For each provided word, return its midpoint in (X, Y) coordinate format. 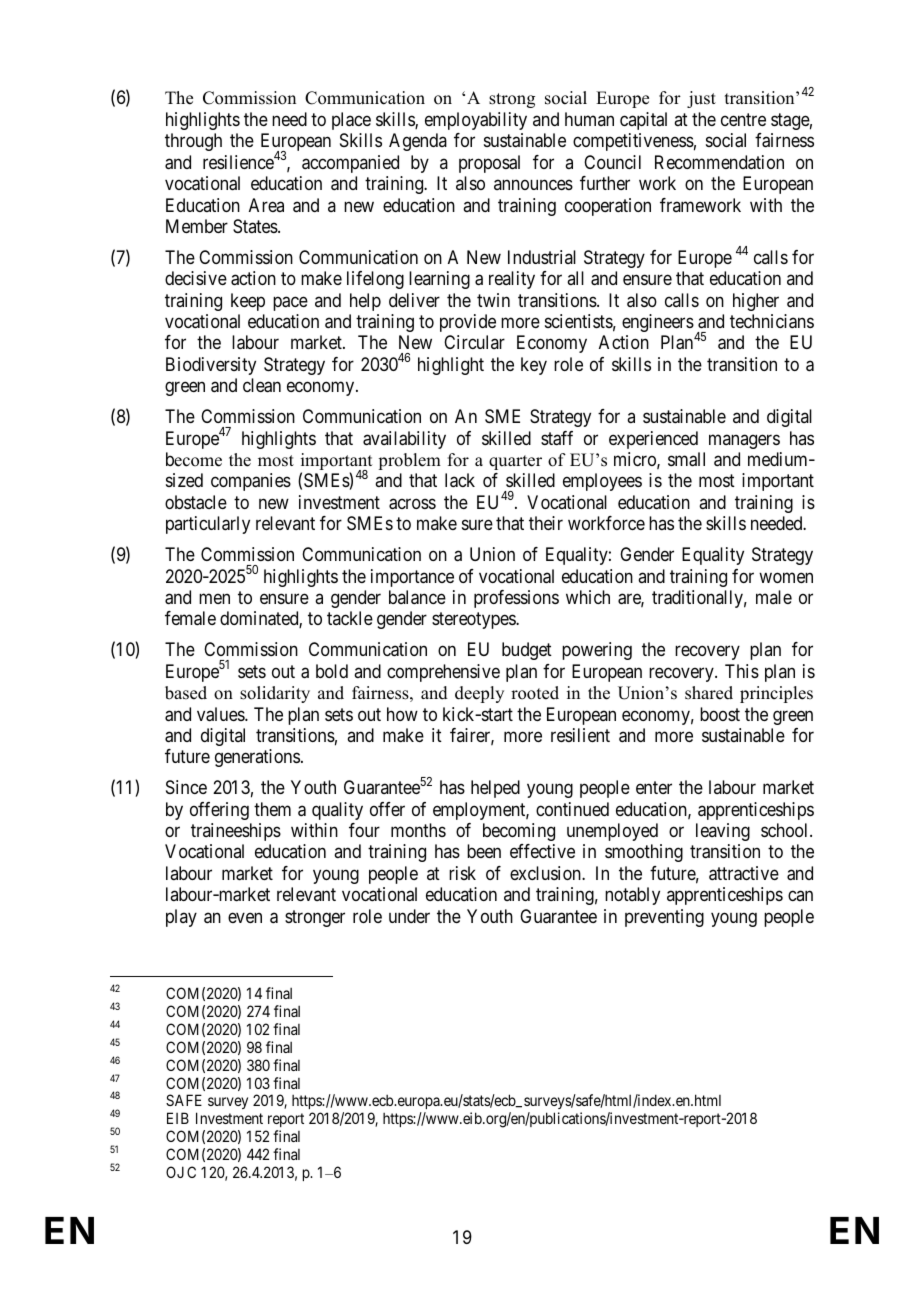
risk (462, 873)
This (742, 671)
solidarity (275, 694)
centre (743, 119)
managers (744, 441)
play (181, 918)
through (193, 142)
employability (476, 121)
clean (262, 385)
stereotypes (474, 621)
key (534, 366)
